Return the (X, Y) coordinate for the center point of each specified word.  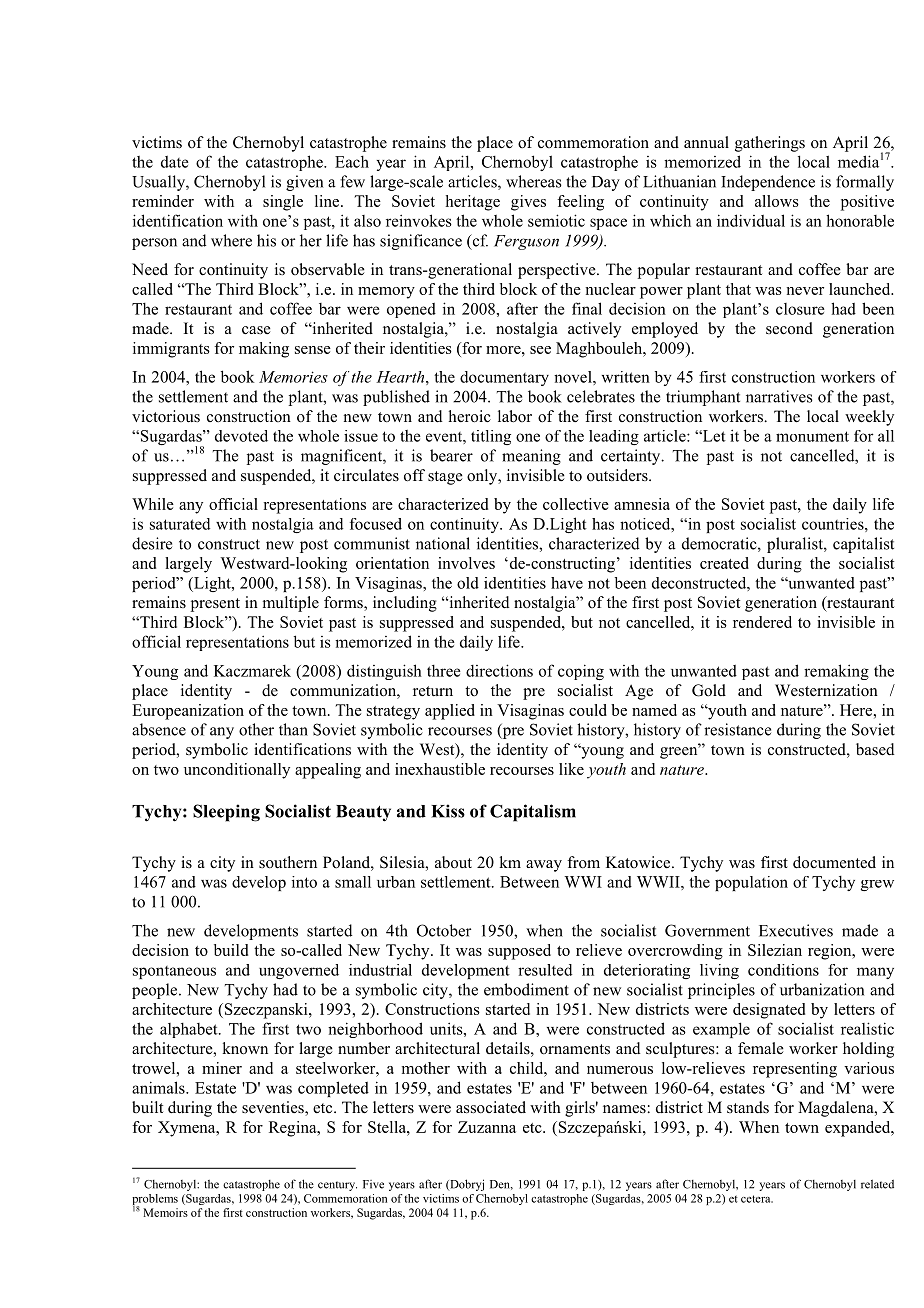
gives (528, 203)
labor (515, 416)
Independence (768, 183)
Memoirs (165, 1212)
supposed (519, 952)
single (283, 203)
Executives (796, 930)
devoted (241, 436)
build (231, 950)
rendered (762, 622)
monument (812, 436)
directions (499, 670)
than (293, 729)
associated (491, 1107)
